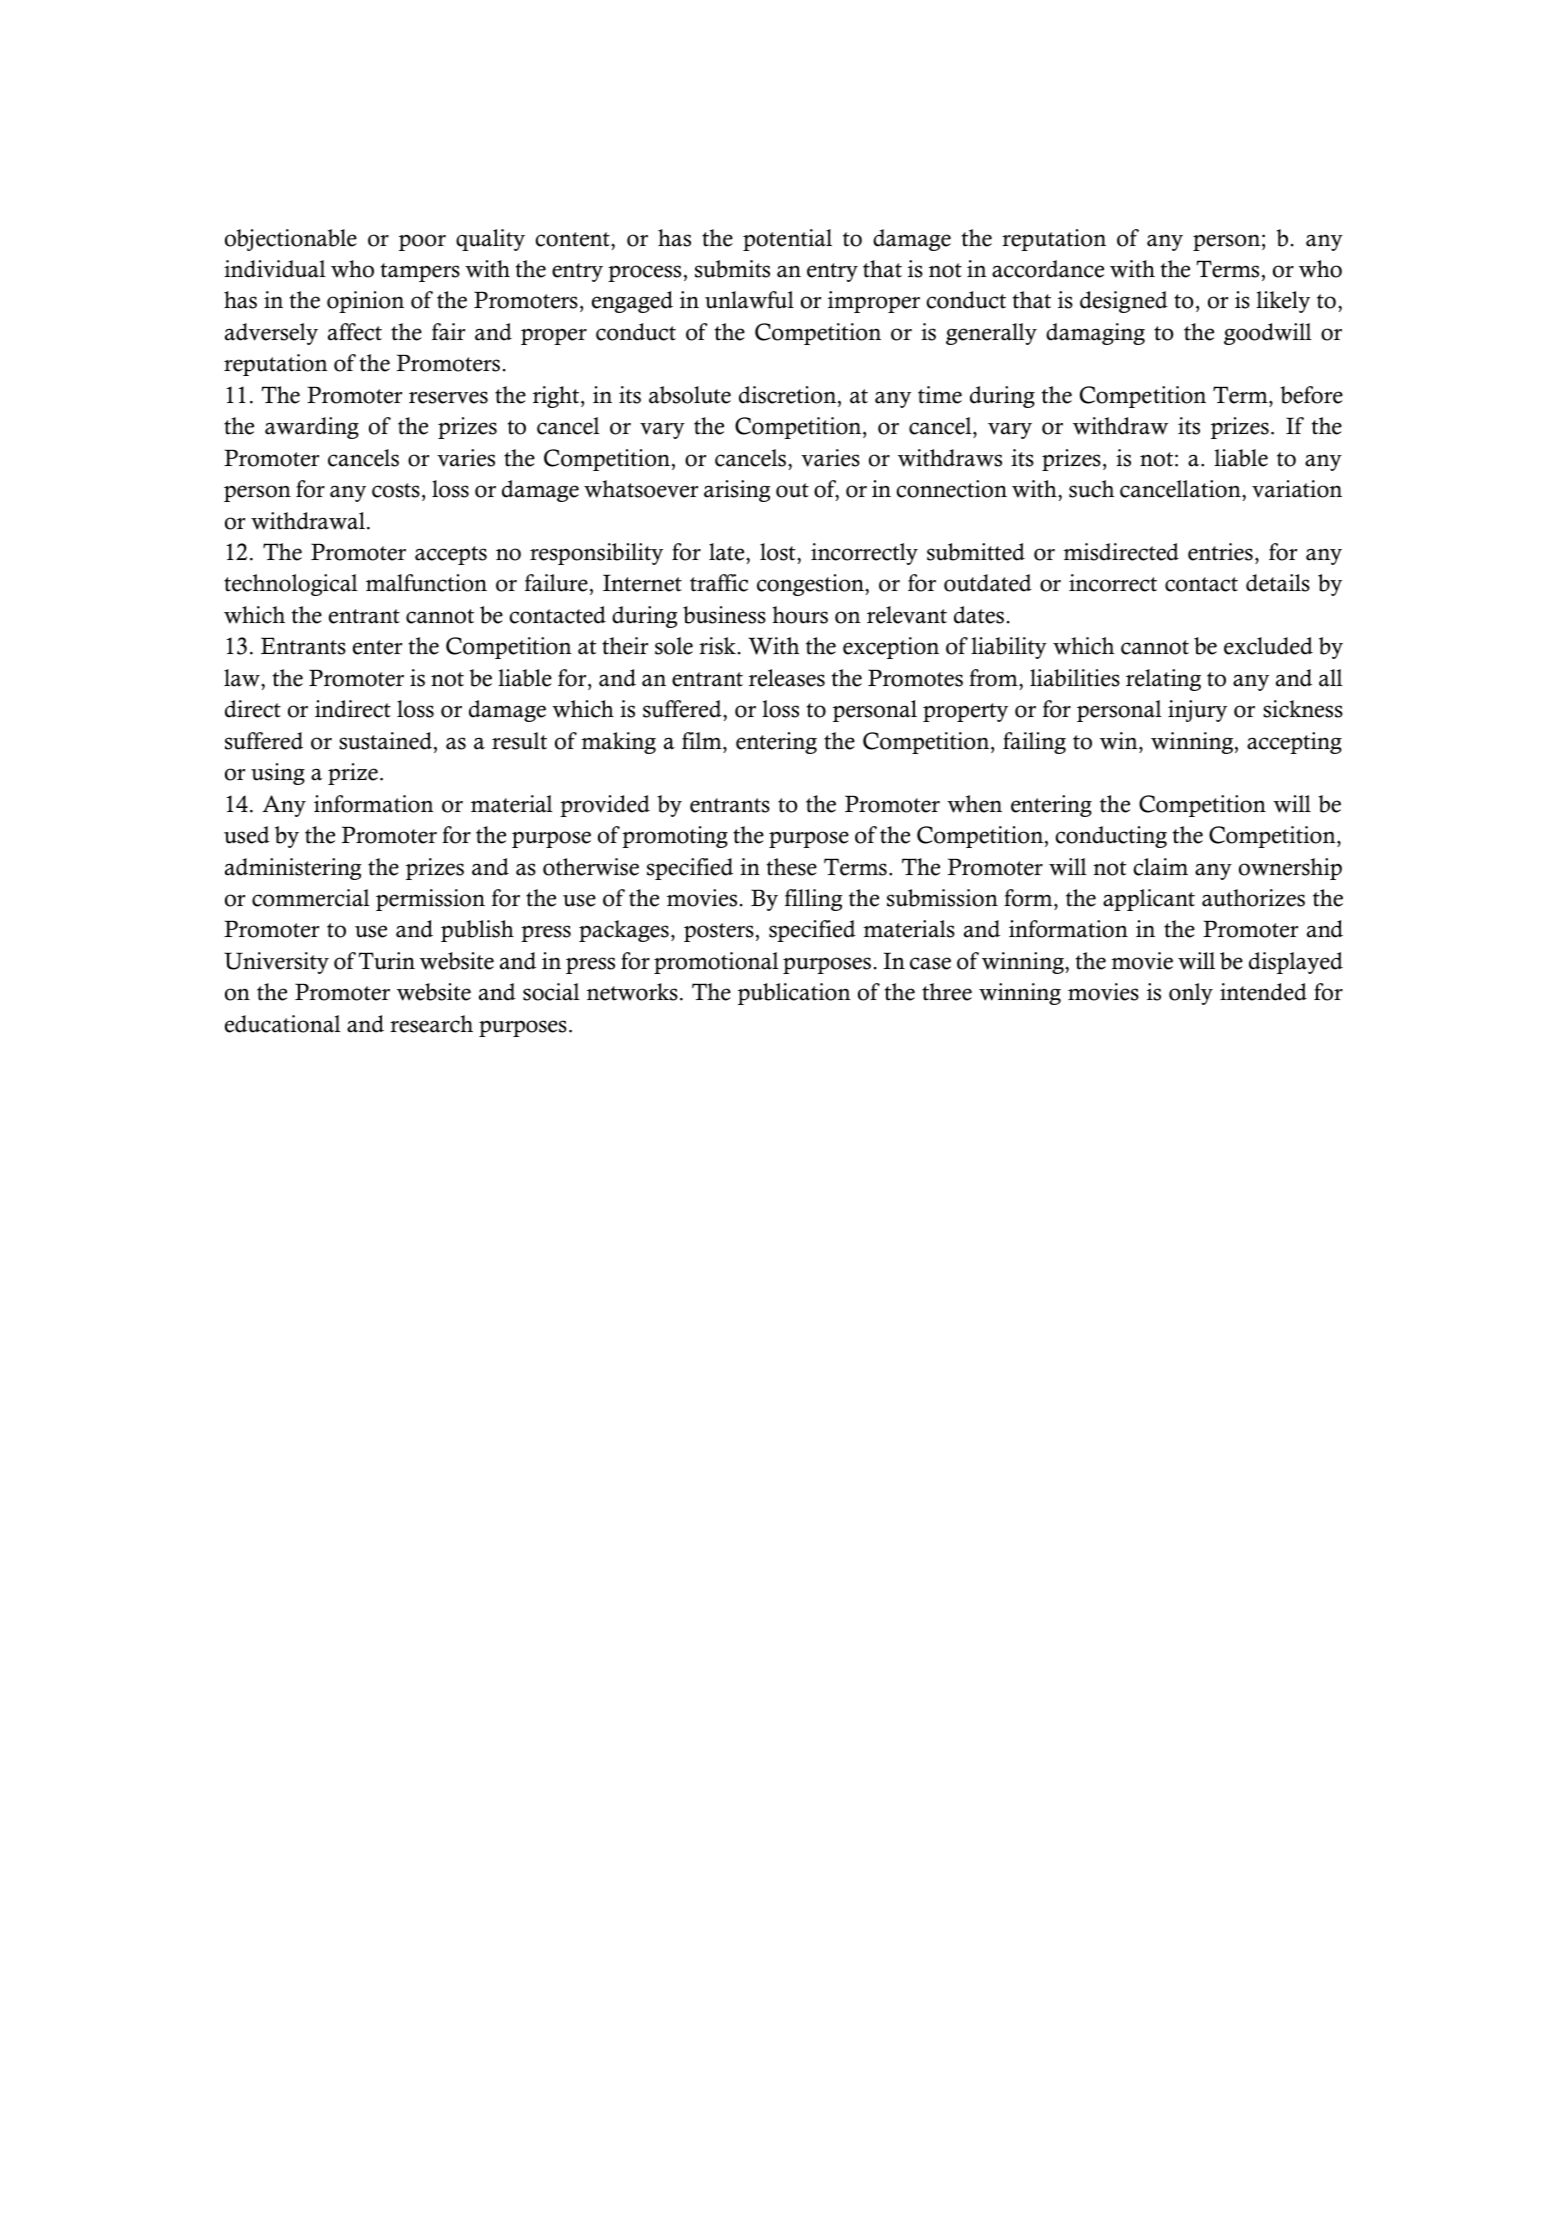  What do you see at coordinates (385, 741) in the screenshot?
I see `sustained` at bounding box center [385, 741].
